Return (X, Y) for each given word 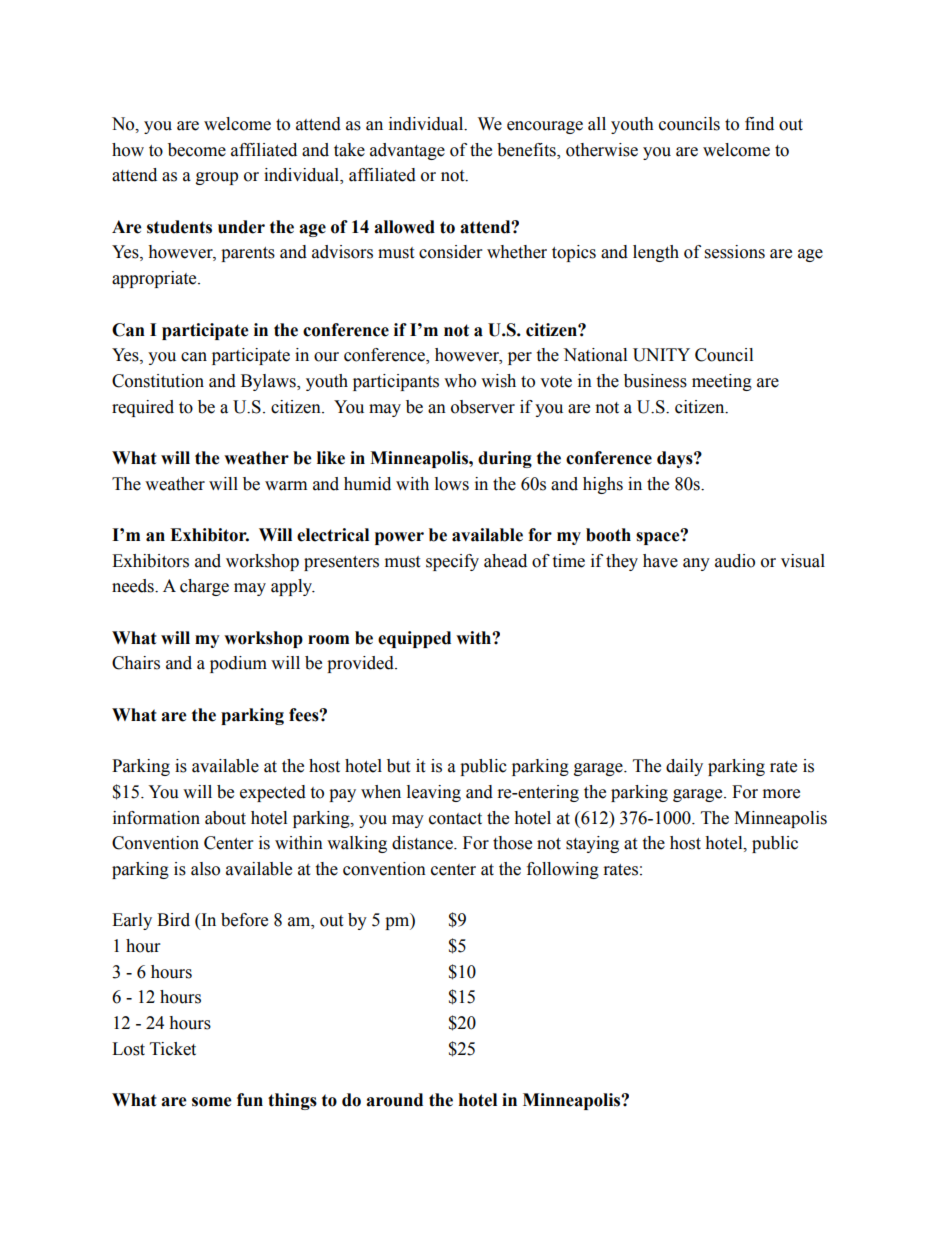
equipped (414, 639)
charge (204, 587)
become (197, 150)
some (212, 1102)
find (759, 124)
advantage (407, 151)
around (394, 1100)
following (563, 870)
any (696, 564)
